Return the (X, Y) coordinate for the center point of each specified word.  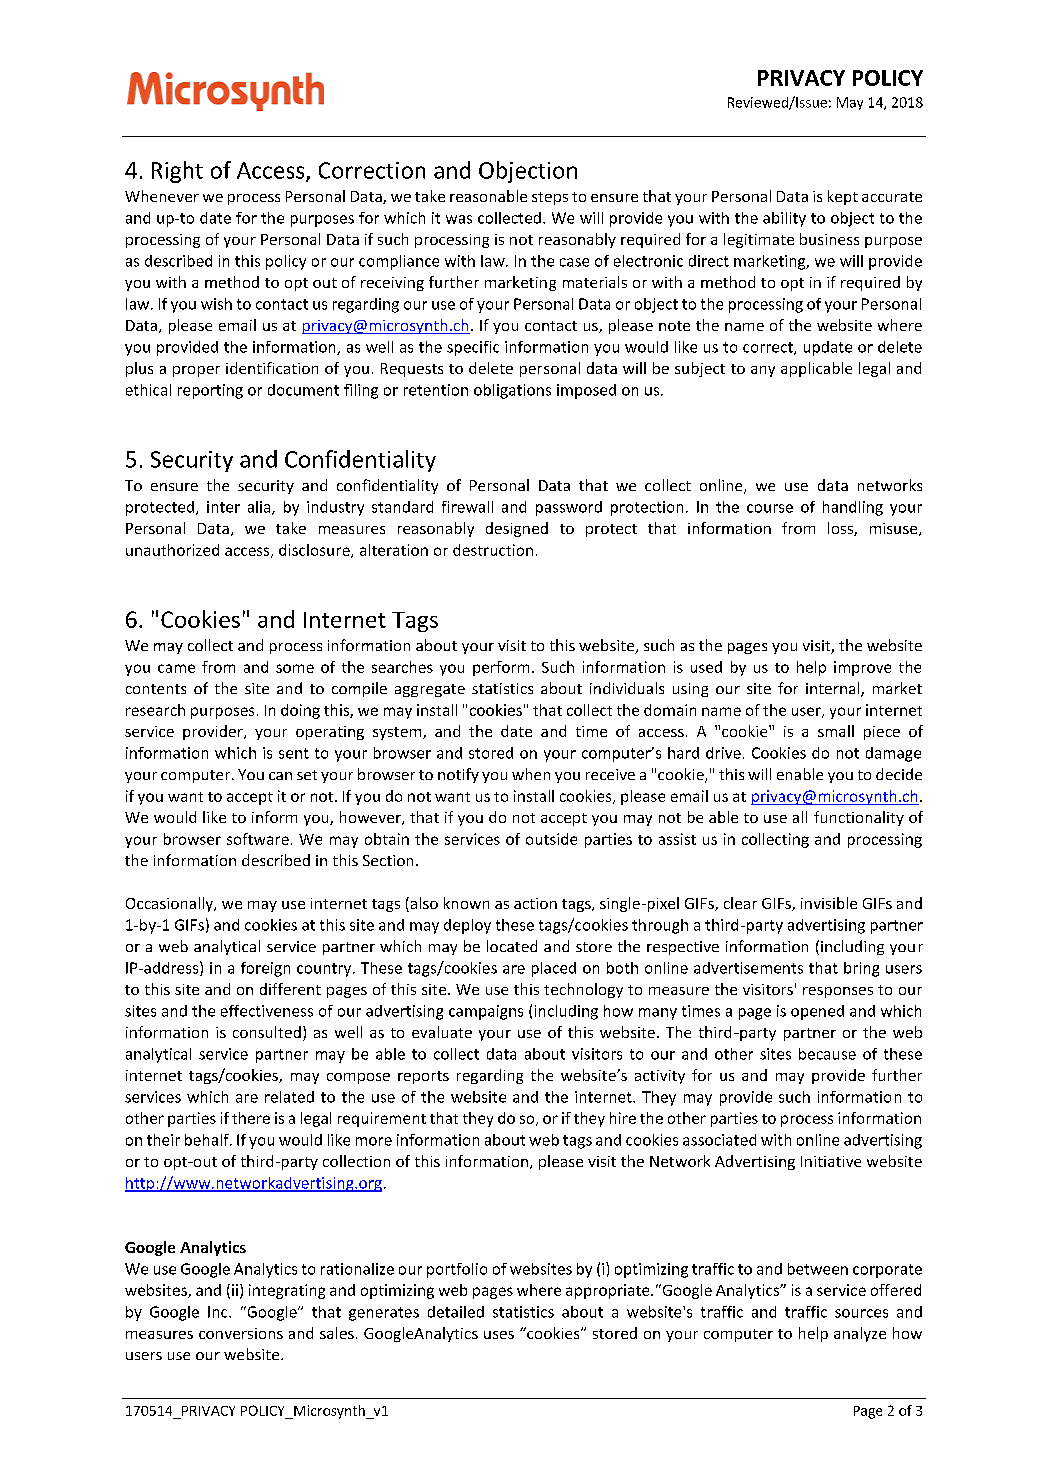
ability (784, 219)
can (280, 776)
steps (550, 198)
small (836, 731)
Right (177, 172)
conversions (241, 1333)
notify (458, 775)
